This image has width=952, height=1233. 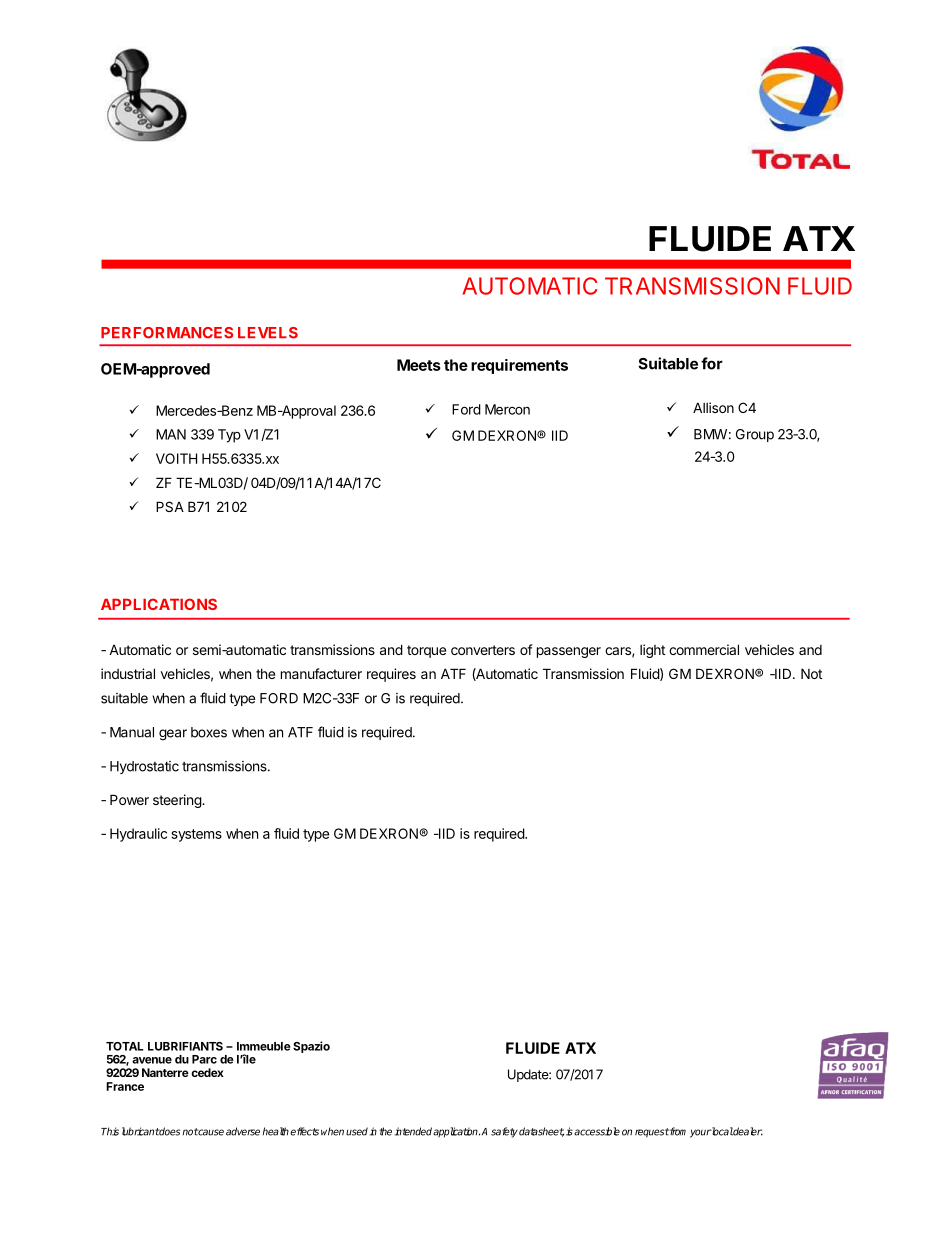 I want to click on Meets, so click(x=419, y=365).
